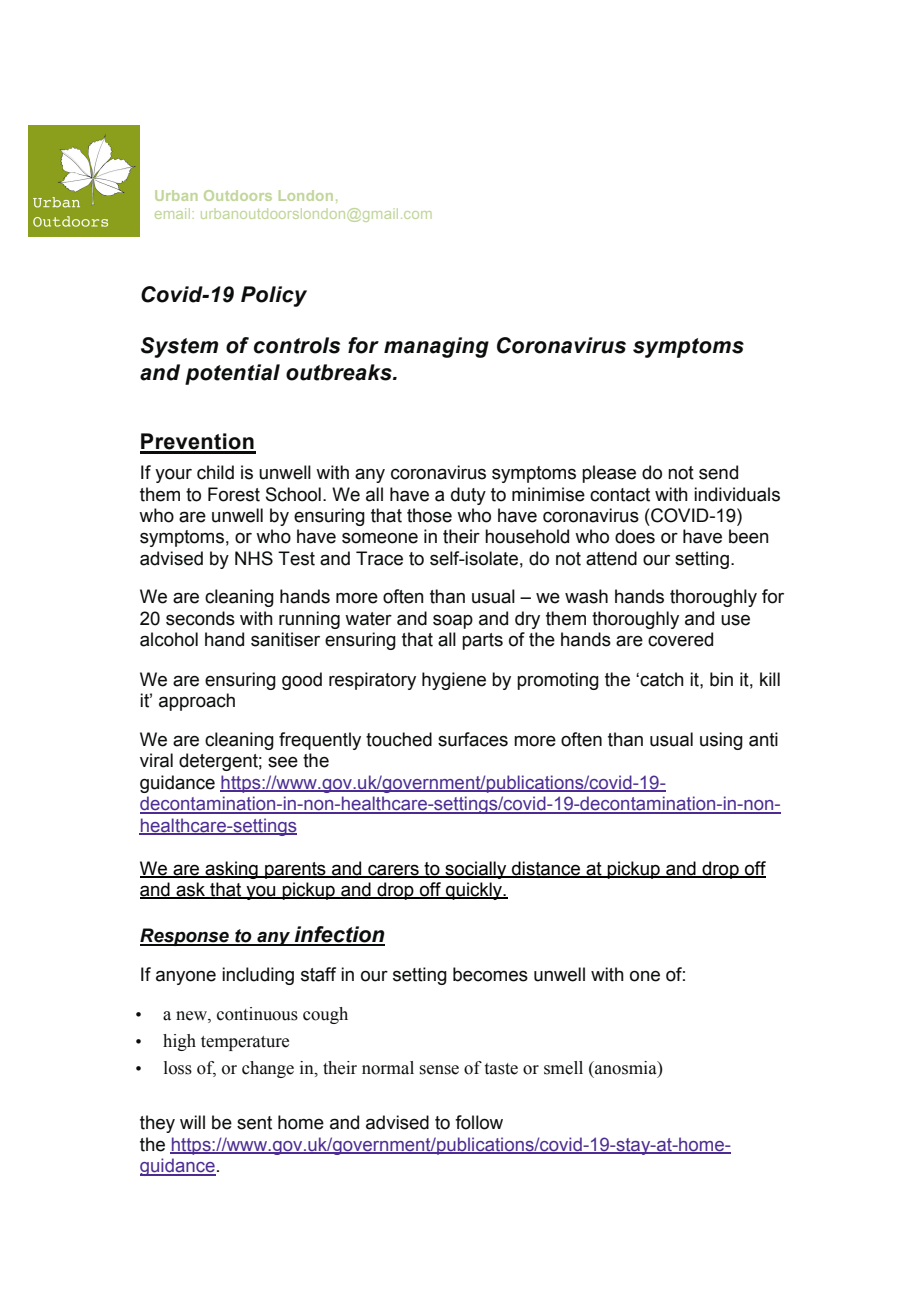 Image resolution: width=924 pixels, height=1308 pixels. What do you see at coordinates (718, 472) in the page?
I see `send` at bounding box center [718, 472].
